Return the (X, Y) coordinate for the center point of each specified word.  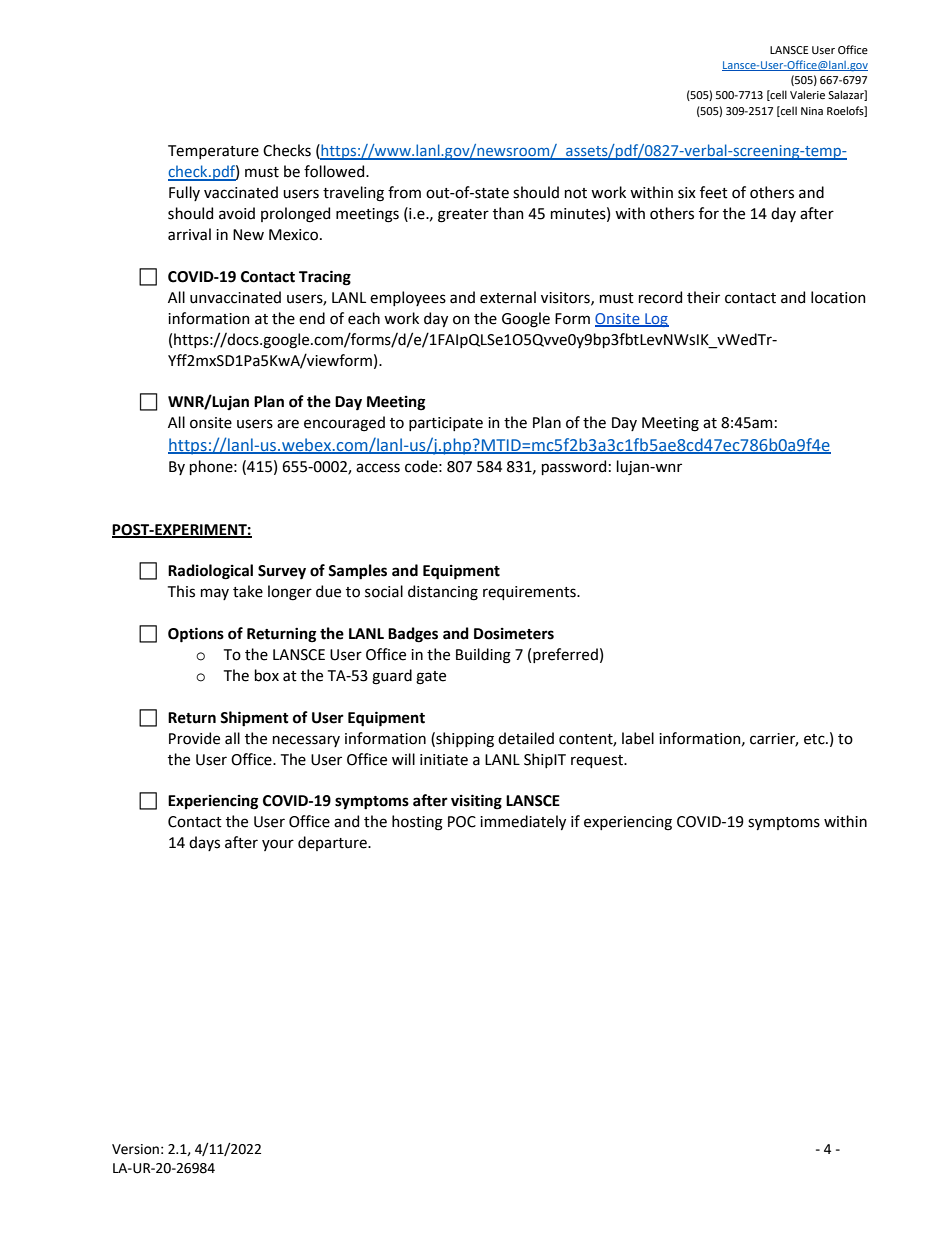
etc (815, 739)
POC (462, 822)
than (508, 213)
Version (135, 1149)
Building (483, 656)
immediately (523, 822)
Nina (812, 111)
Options (196, 635)
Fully (184, 193)
